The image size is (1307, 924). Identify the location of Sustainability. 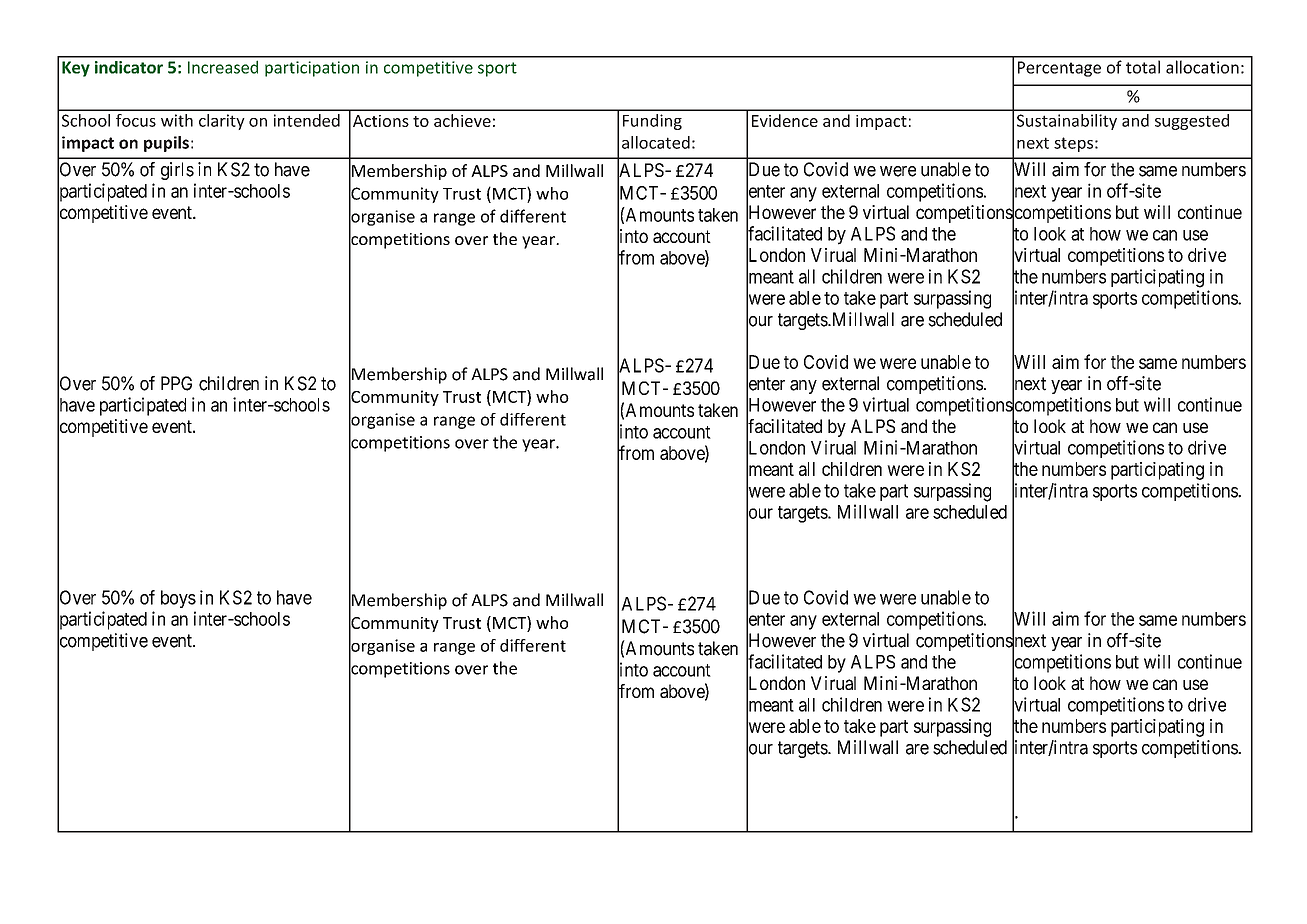
(1067, 122).
